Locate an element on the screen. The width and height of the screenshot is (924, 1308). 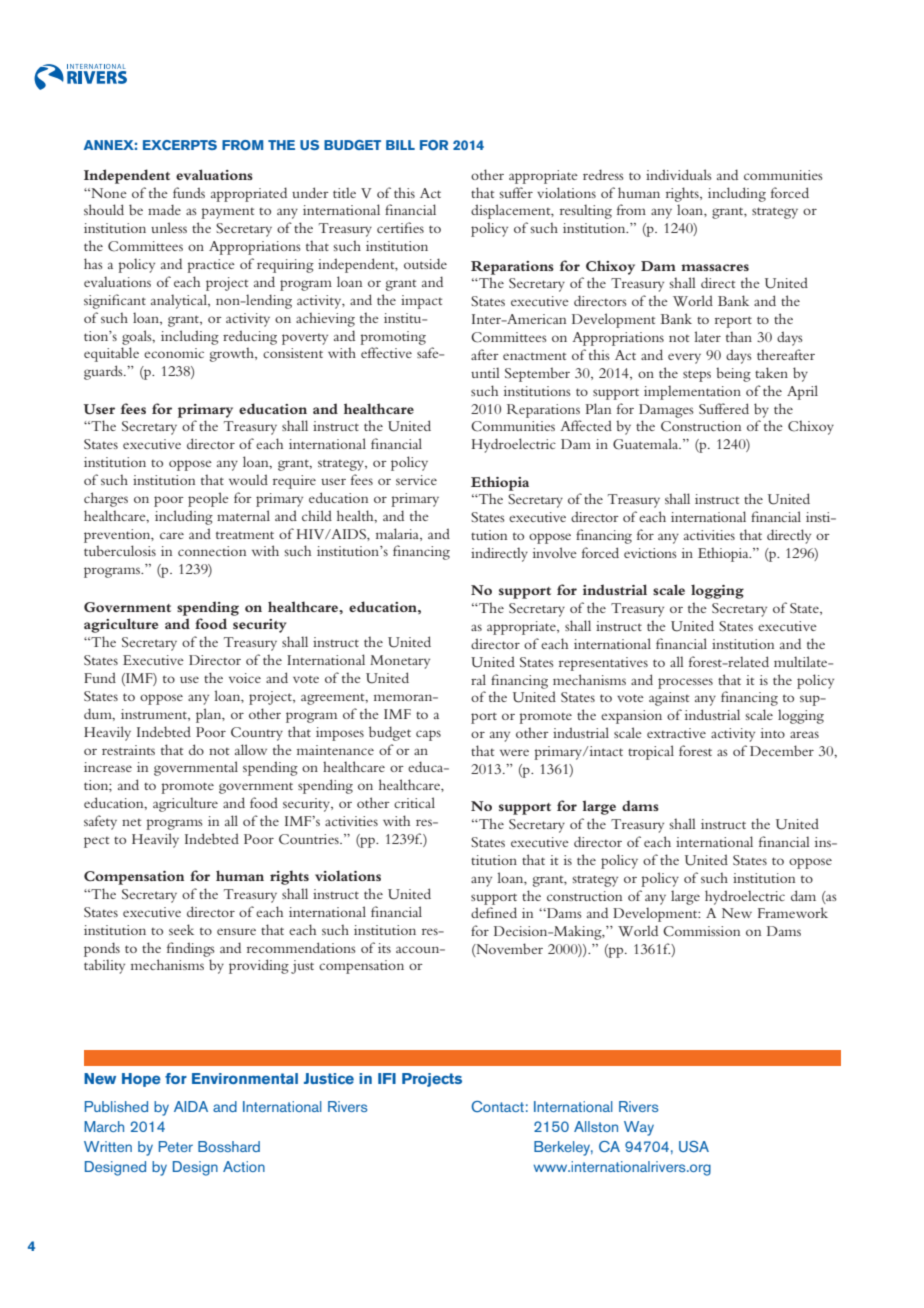
economic is located at coordinates (174, 353).
